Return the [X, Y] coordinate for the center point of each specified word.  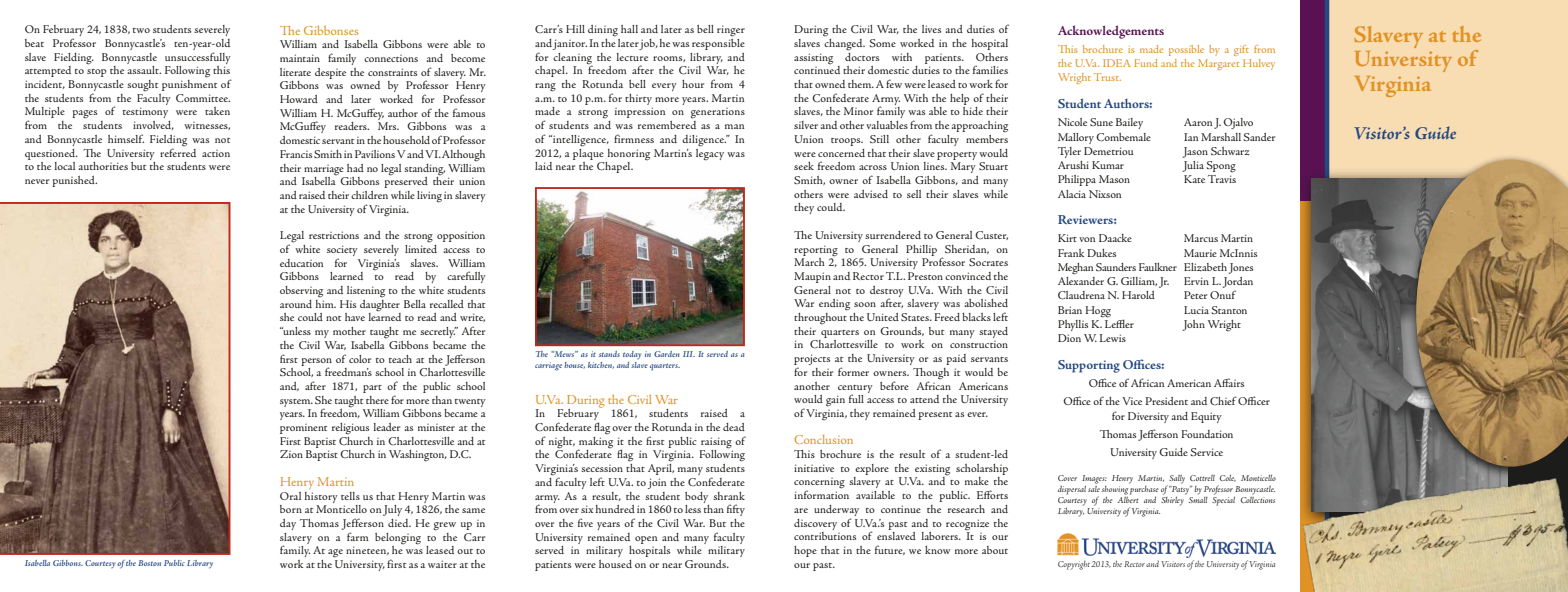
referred [178, 152]
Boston [149, 563]
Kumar [1108, 165]
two [141, 30]
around [296, 304]
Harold [1138, 295]
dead [734, 427]
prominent [303, 429]
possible [1186, 50]
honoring [629, 154]
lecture [632, 57]
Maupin [812, 277]
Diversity [1148, 417]
